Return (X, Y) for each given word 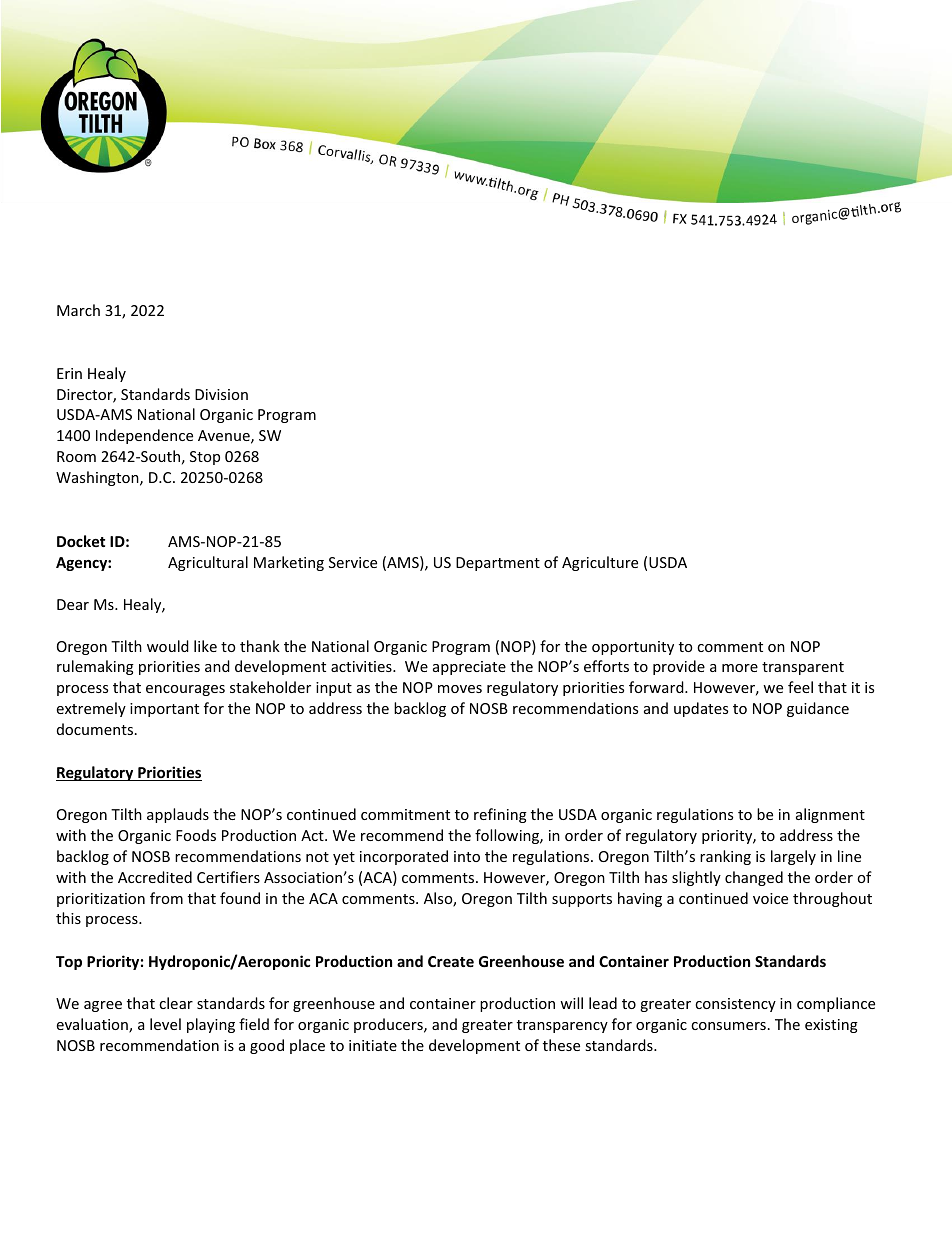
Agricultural (208, 563)
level (165, 1024)
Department (498, 564)
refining (500, 815)
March (78, 310)
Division (221, 394)
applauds (178, 815)
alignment (830, 815)
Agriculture (600, 563)
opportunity (633, 648)
